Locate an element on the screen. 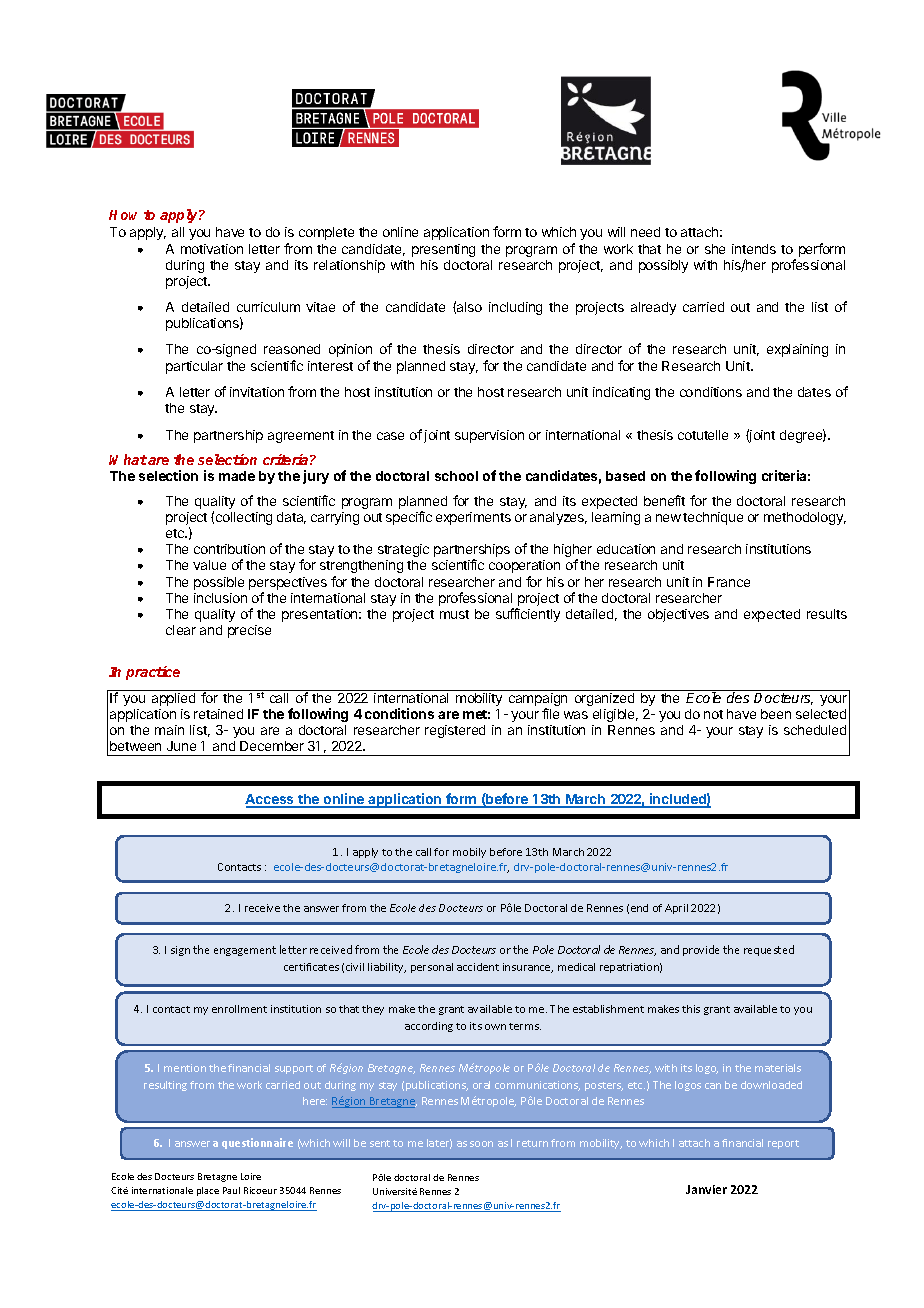 The height and width of the screenshot is (1308, 924). France is located at coordinates (729, 582).
